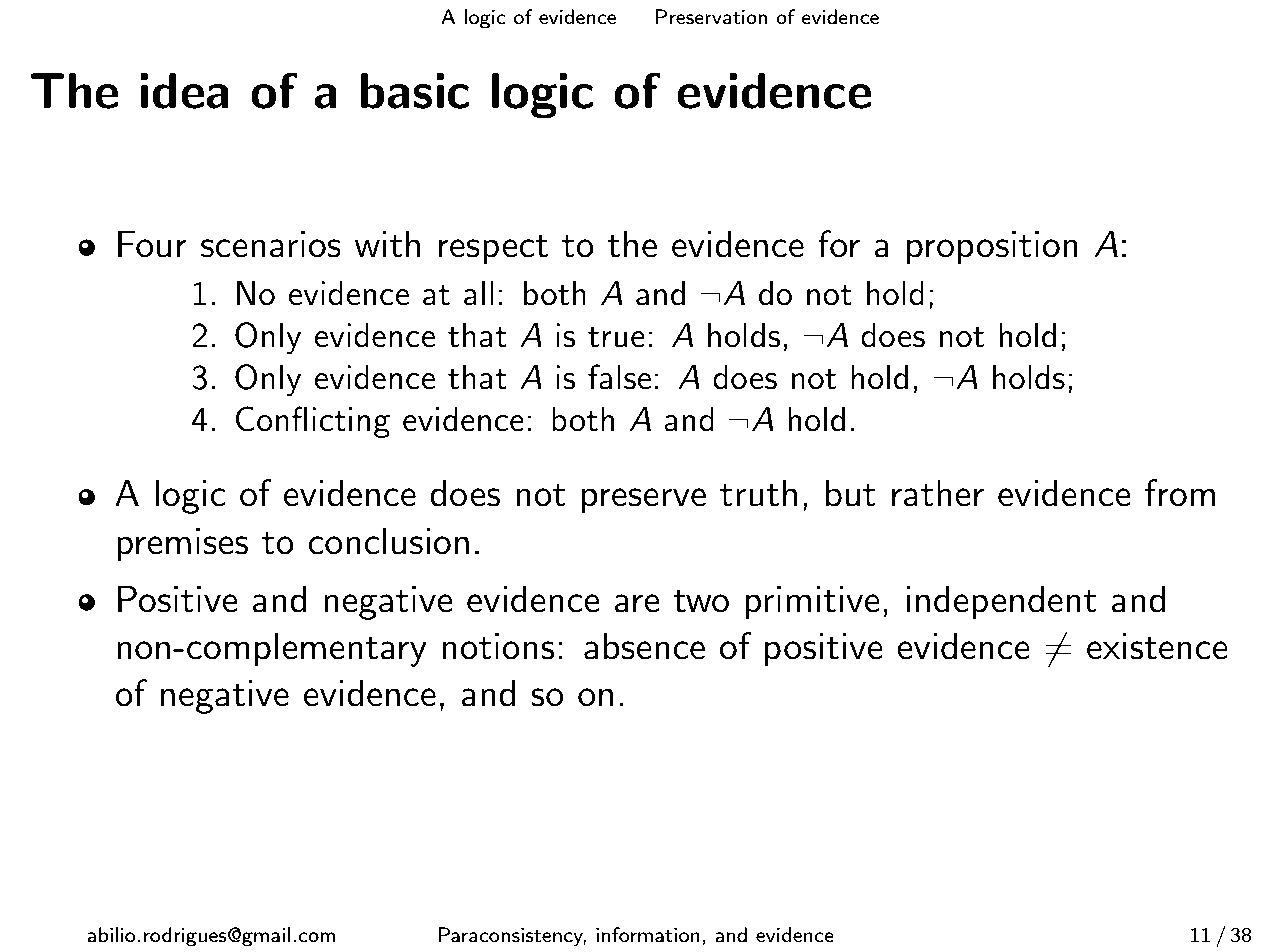  Describe the element at coordinates (184, 91) in the screenshot. I see `idea` at that location.
